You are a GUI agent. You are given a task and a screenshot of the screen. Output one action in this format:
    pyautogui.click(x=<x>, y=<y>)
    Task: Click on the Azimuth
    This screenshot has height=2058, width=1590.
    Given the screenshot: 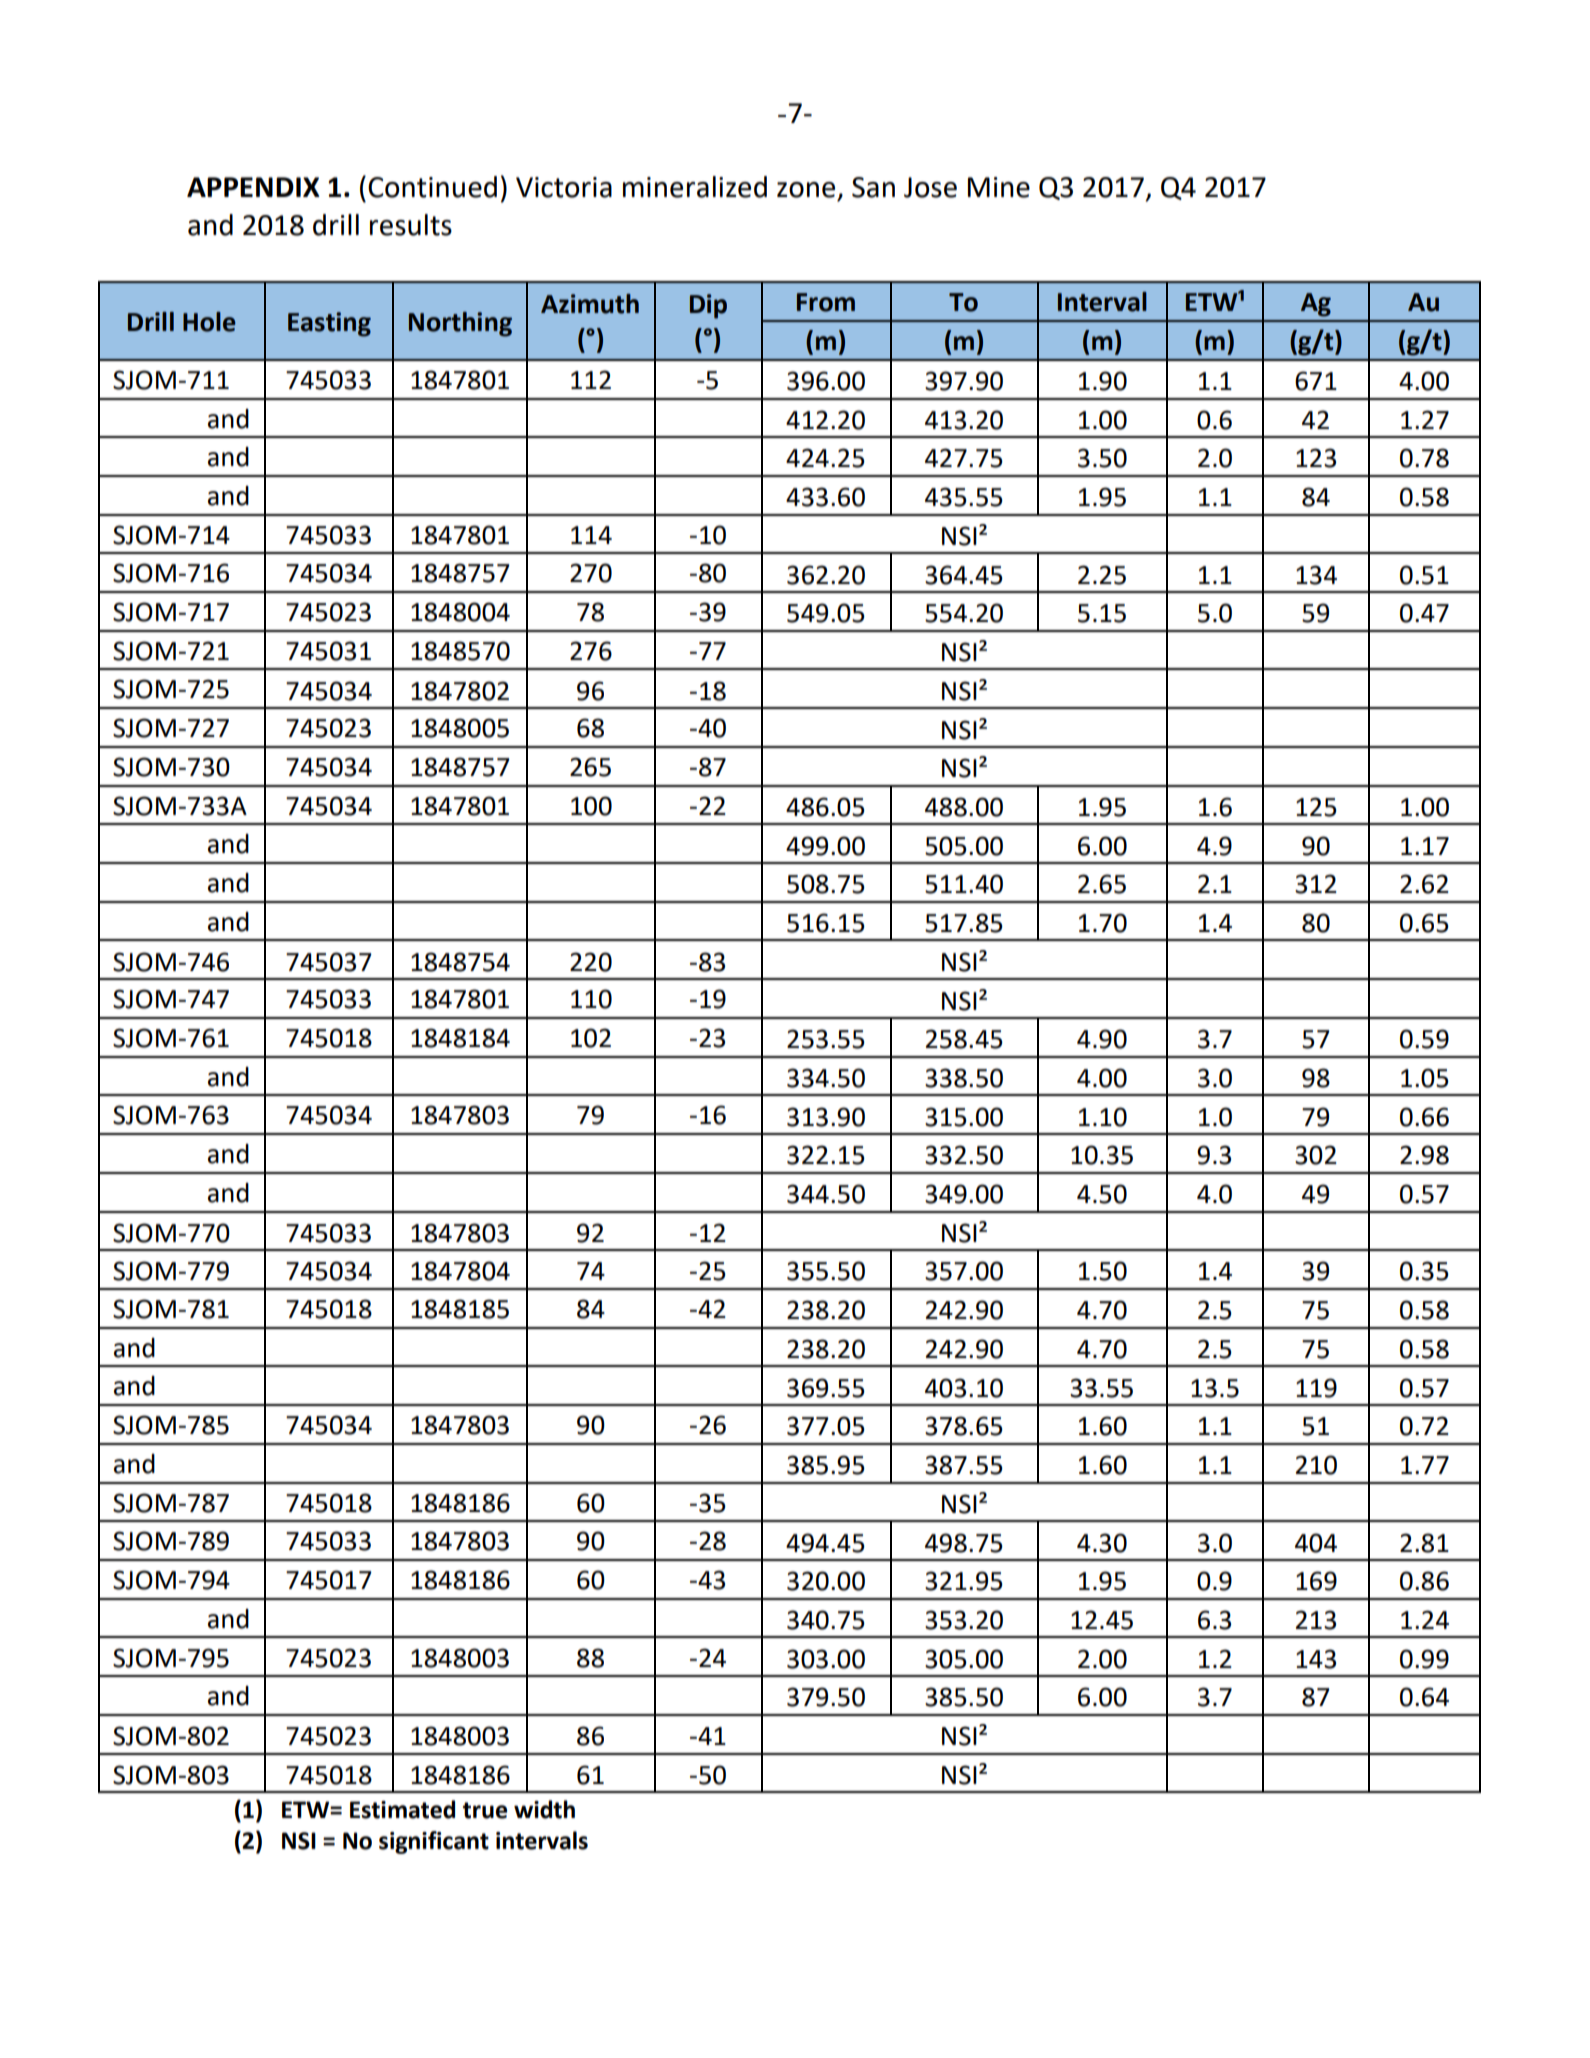 What is the action you would take?
    pyautogui.click(x=590, y=304)
